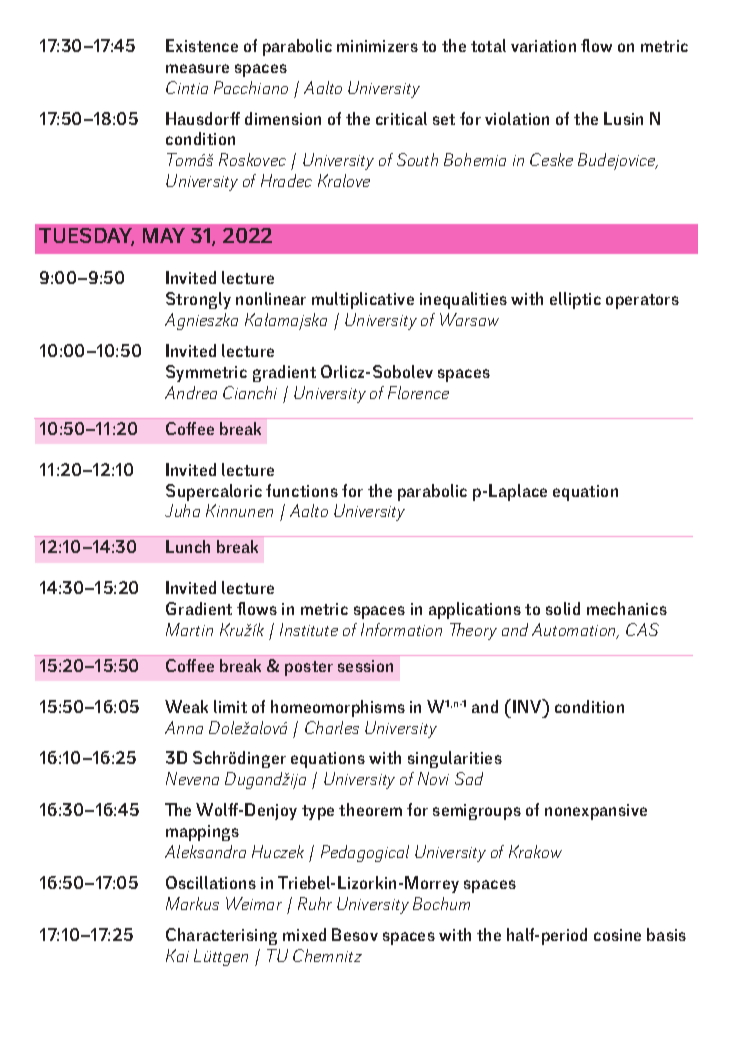 This screenshot has height=1040, width=733. What do you see at coordinates (332, 727) in the screenshot?
I see `Charles` at bounding box center [332, 727].
